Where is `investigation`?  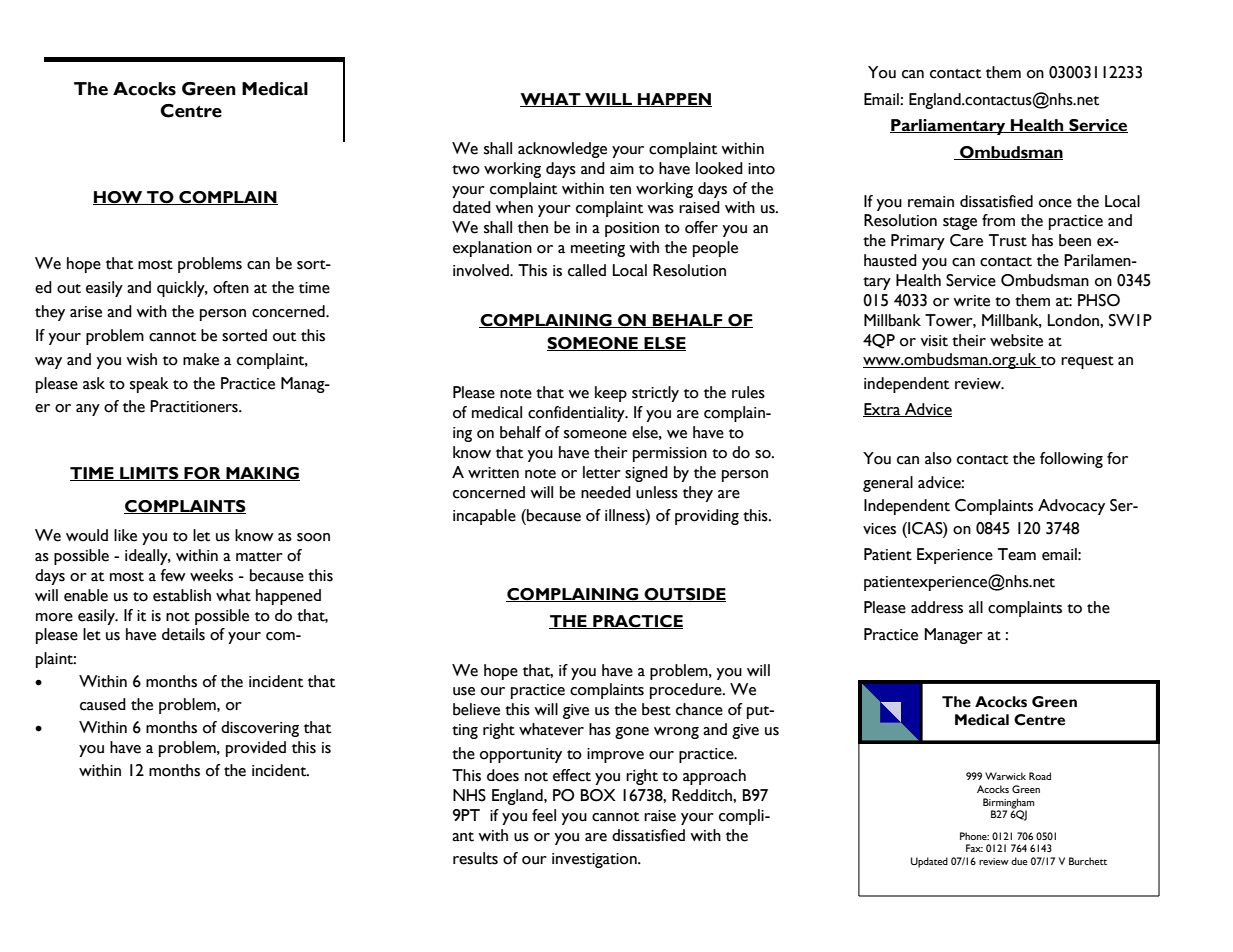 investigation is located at coordinates (595, 860).
